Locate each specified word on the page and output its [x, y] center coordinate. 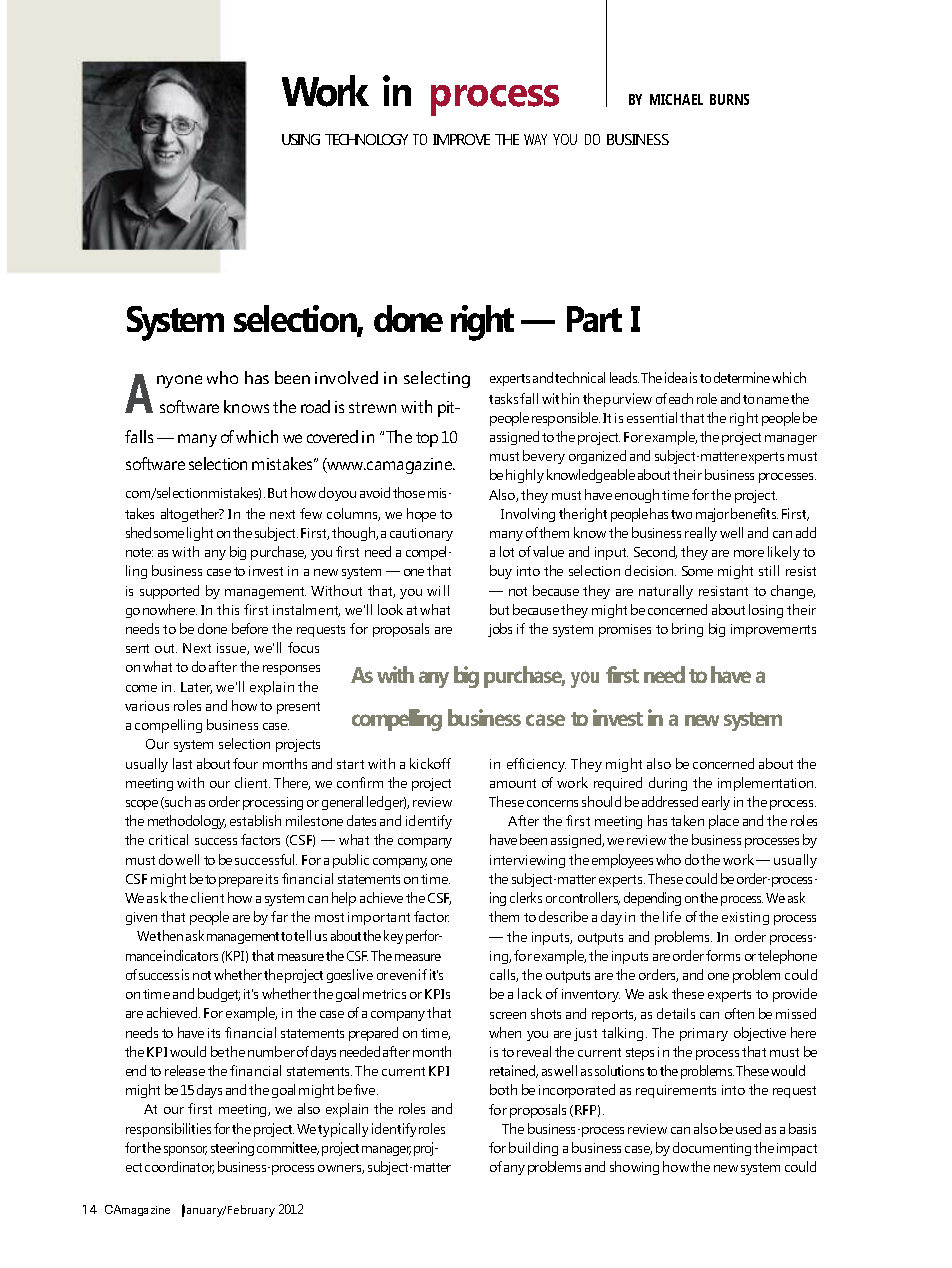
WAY [535, 139]
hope [421, 515]
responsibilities [168, 1130]
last [182, 763]
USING [301, 139]
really [701, 534]
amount [513, 783]
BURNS [729, 99]
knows [246, 406]
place [724, 822]
